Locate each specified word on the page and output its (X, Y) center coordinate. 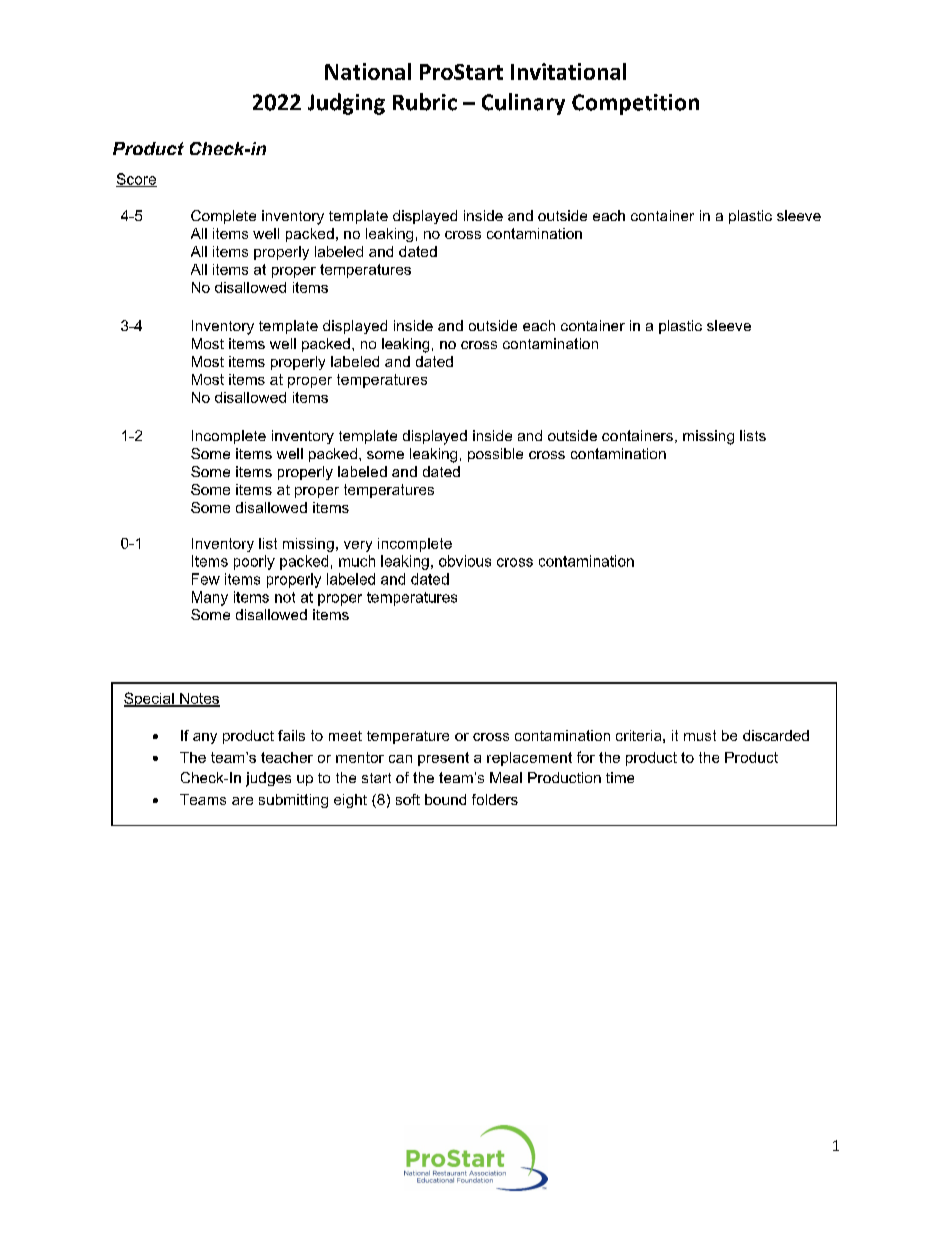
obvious (465, 561)
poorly (254, 562)
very (358, 546)
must (700, 735)
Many (210, 598)
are (242, 801)
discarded (776, 735)
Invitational (568, 71)
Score (136, 180)
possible (495, 455)
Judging (346, 104)
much (357, 561)
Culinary (523, 104)
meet (345, 736)
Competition (635, 104)
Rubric (425, 102)
